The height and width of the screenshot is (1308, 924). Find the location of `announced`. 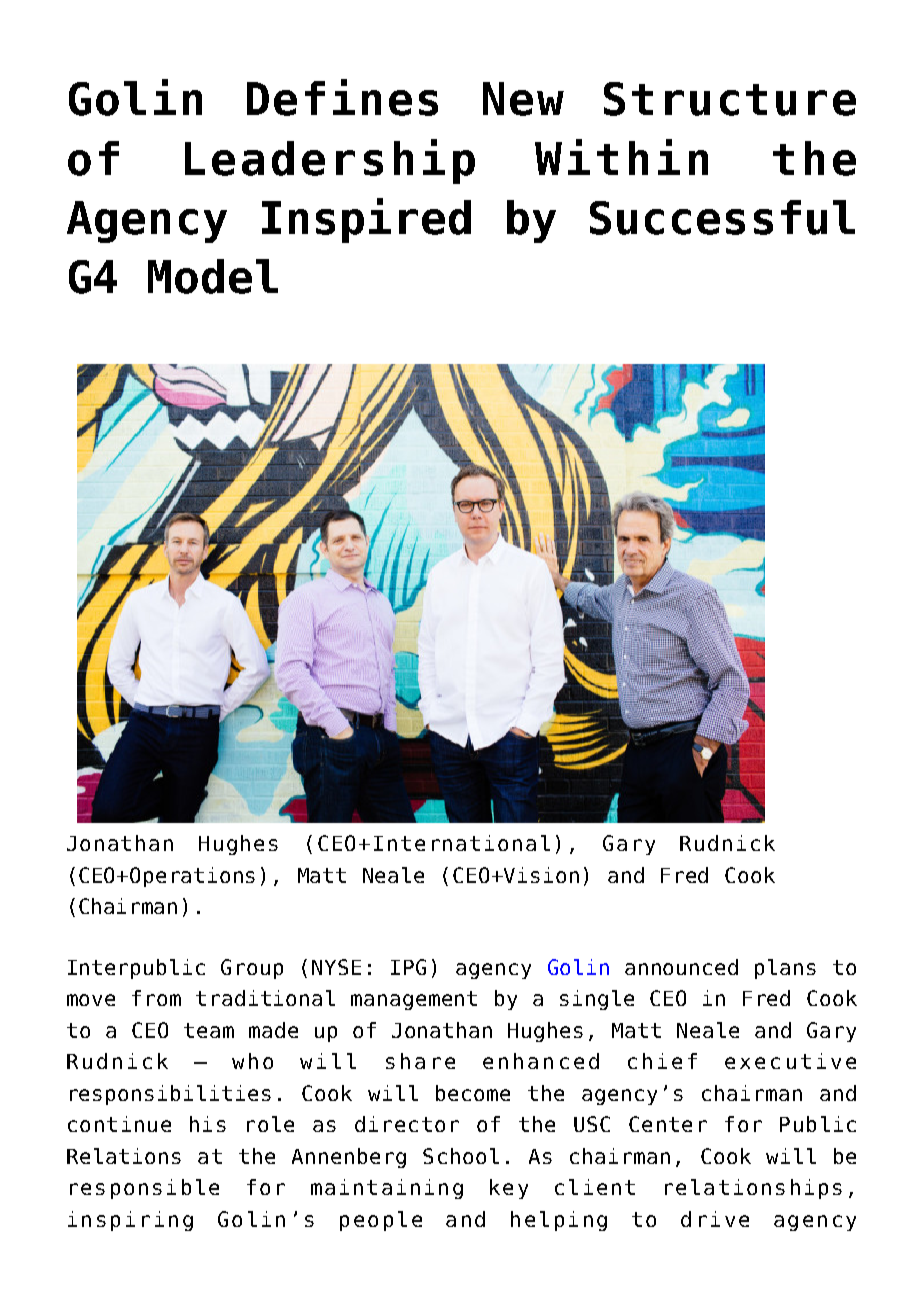

announced is located at coordinates (681, 967).
